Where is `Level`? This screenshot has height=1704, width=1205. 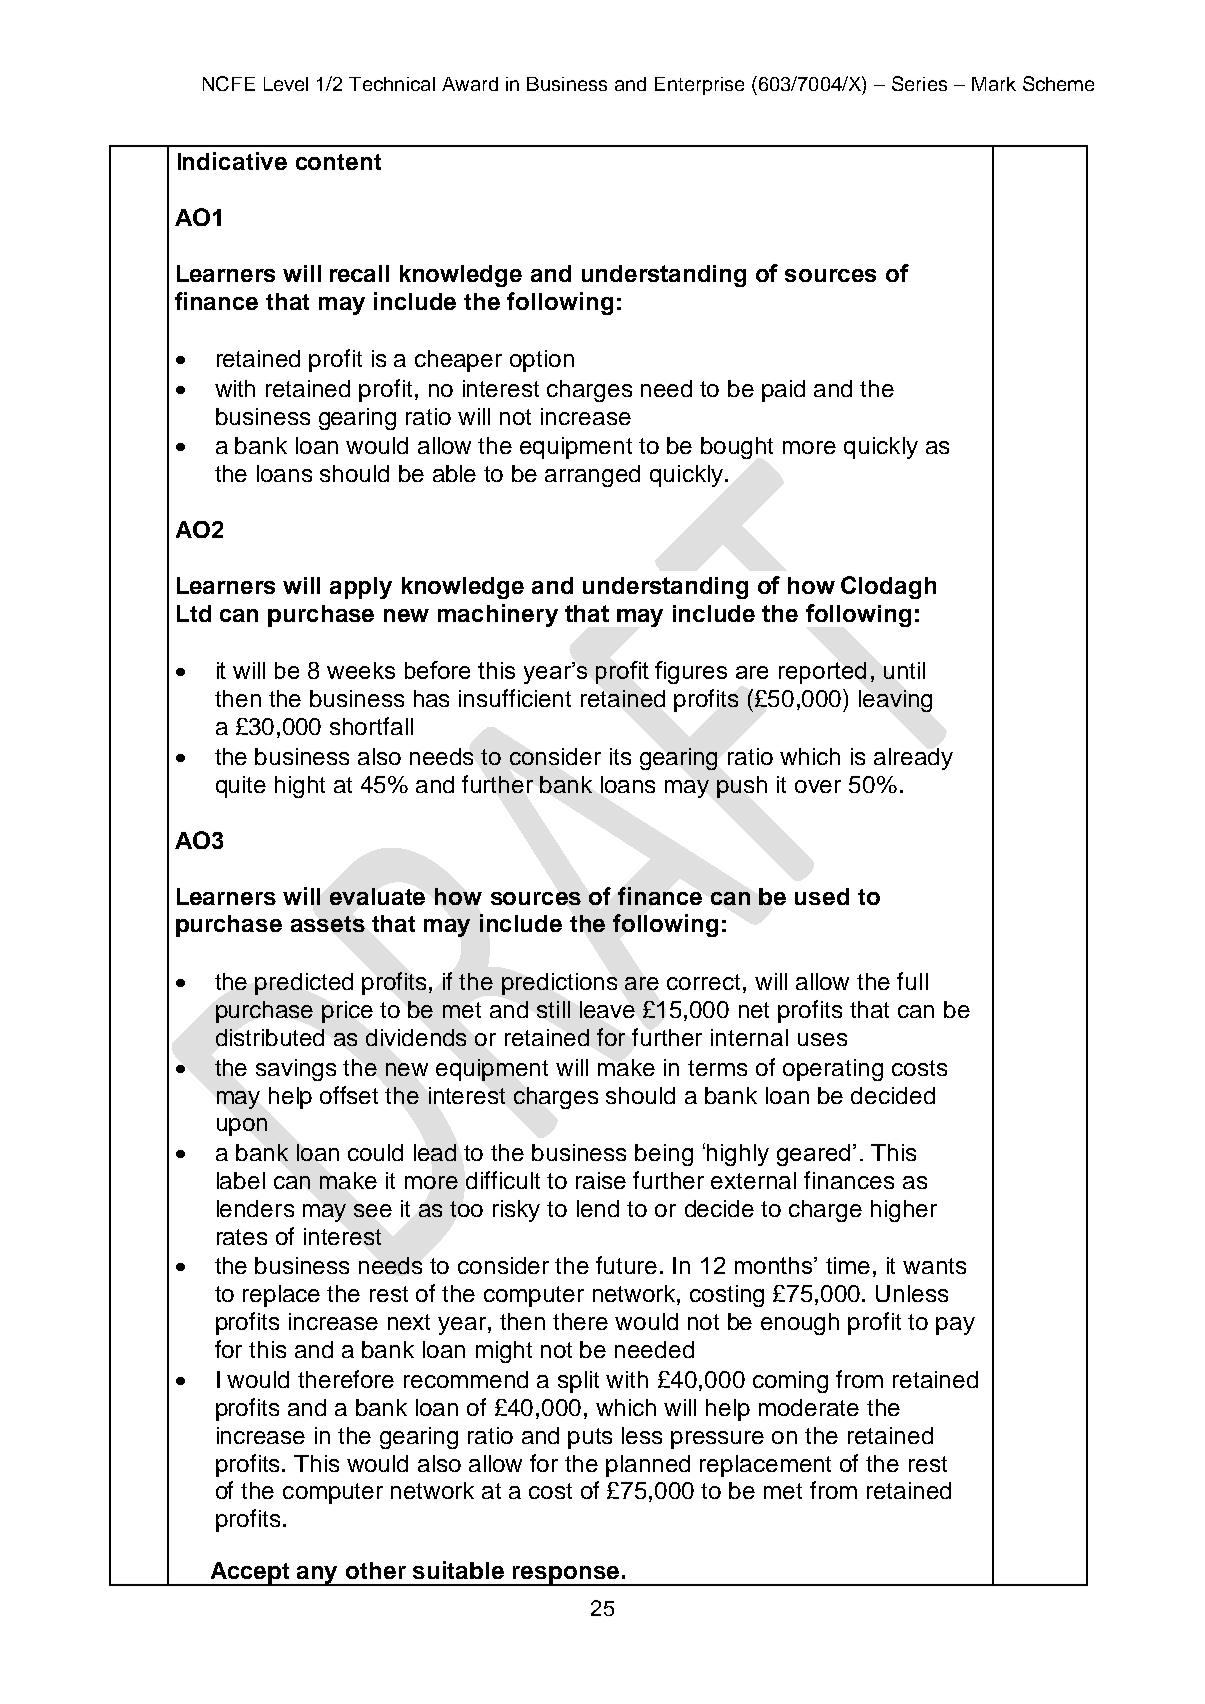
Level is located at coordinates (286, 84).
